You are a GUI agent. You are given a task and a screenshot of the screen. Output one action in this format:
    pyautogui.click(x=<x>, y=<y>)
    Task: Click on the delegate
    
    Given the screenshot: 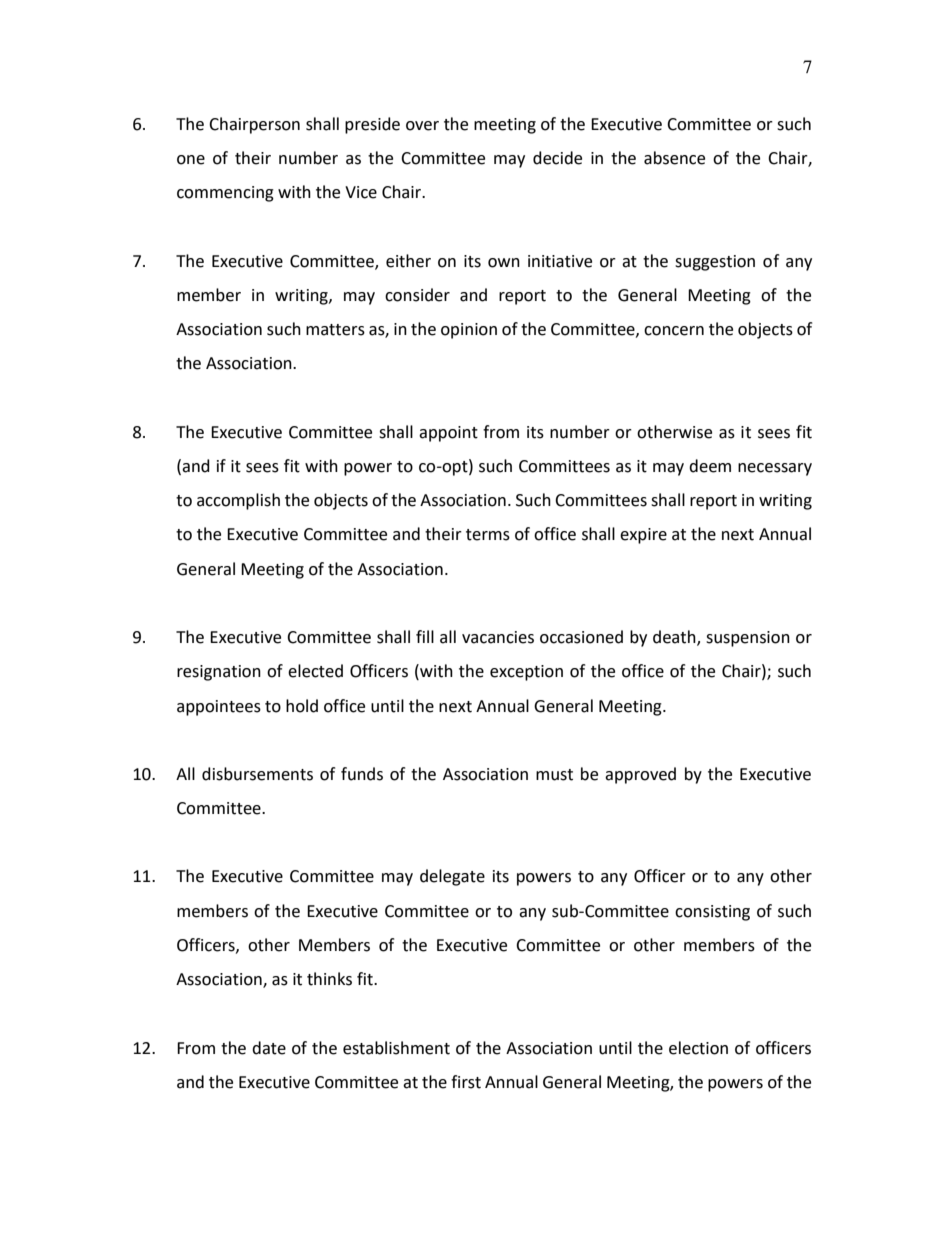 What is the action you would take?
    pyautogui.click(x=452, y=877)
